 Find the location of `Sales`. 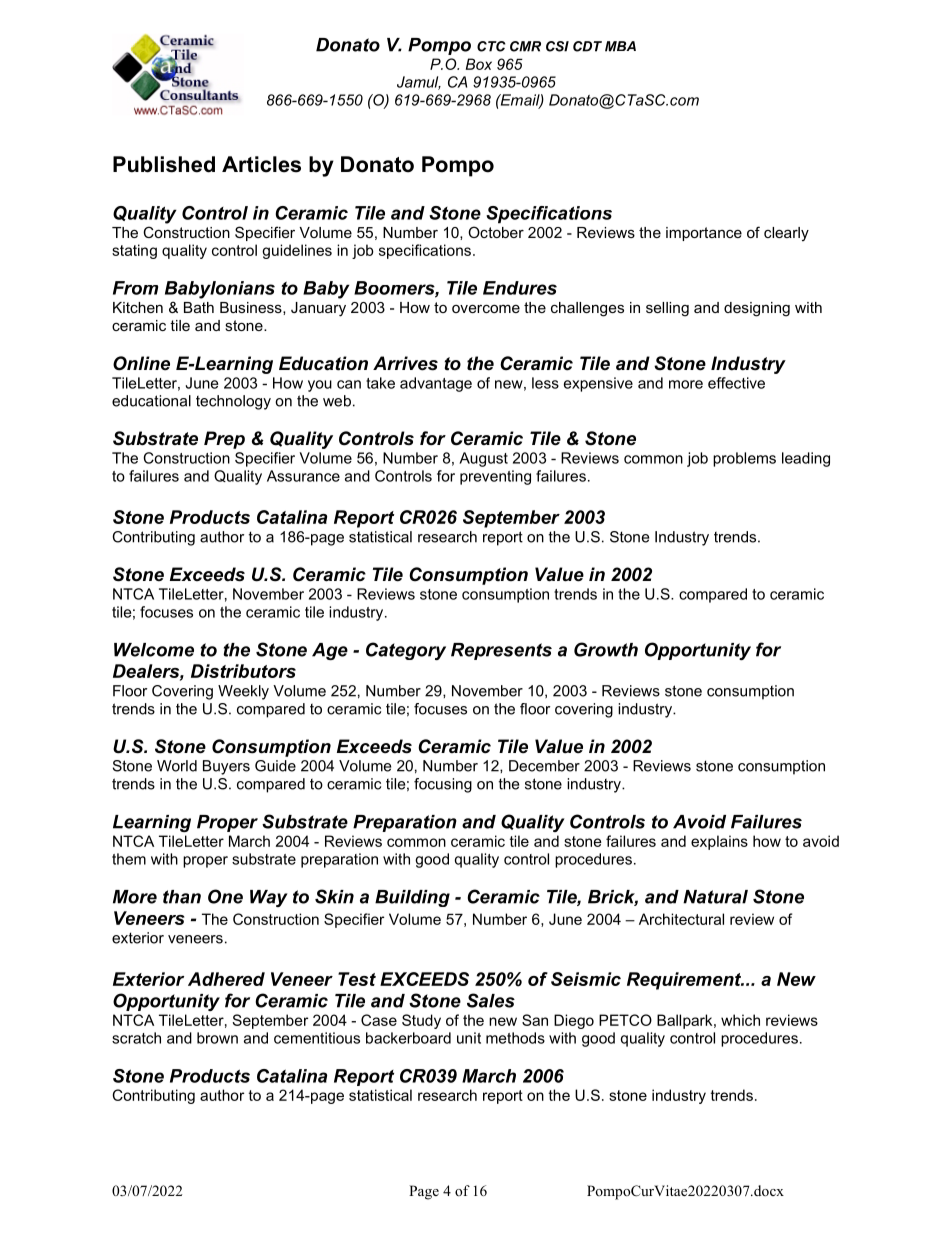

Sales is located at coordinates (491, 1000).
